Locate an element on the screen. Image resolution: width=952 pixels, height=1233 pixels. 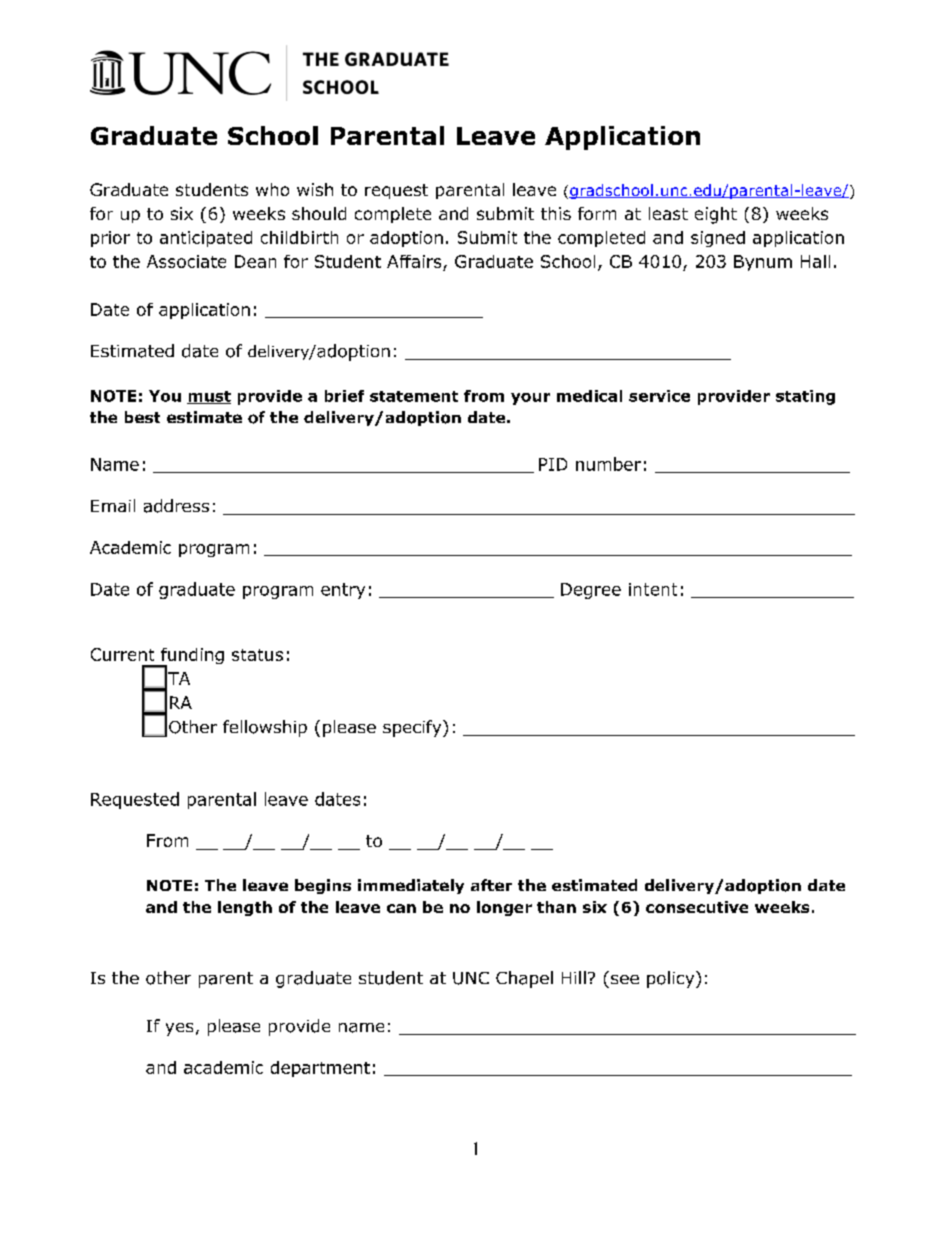
number is located at coordinates (608, 464).
